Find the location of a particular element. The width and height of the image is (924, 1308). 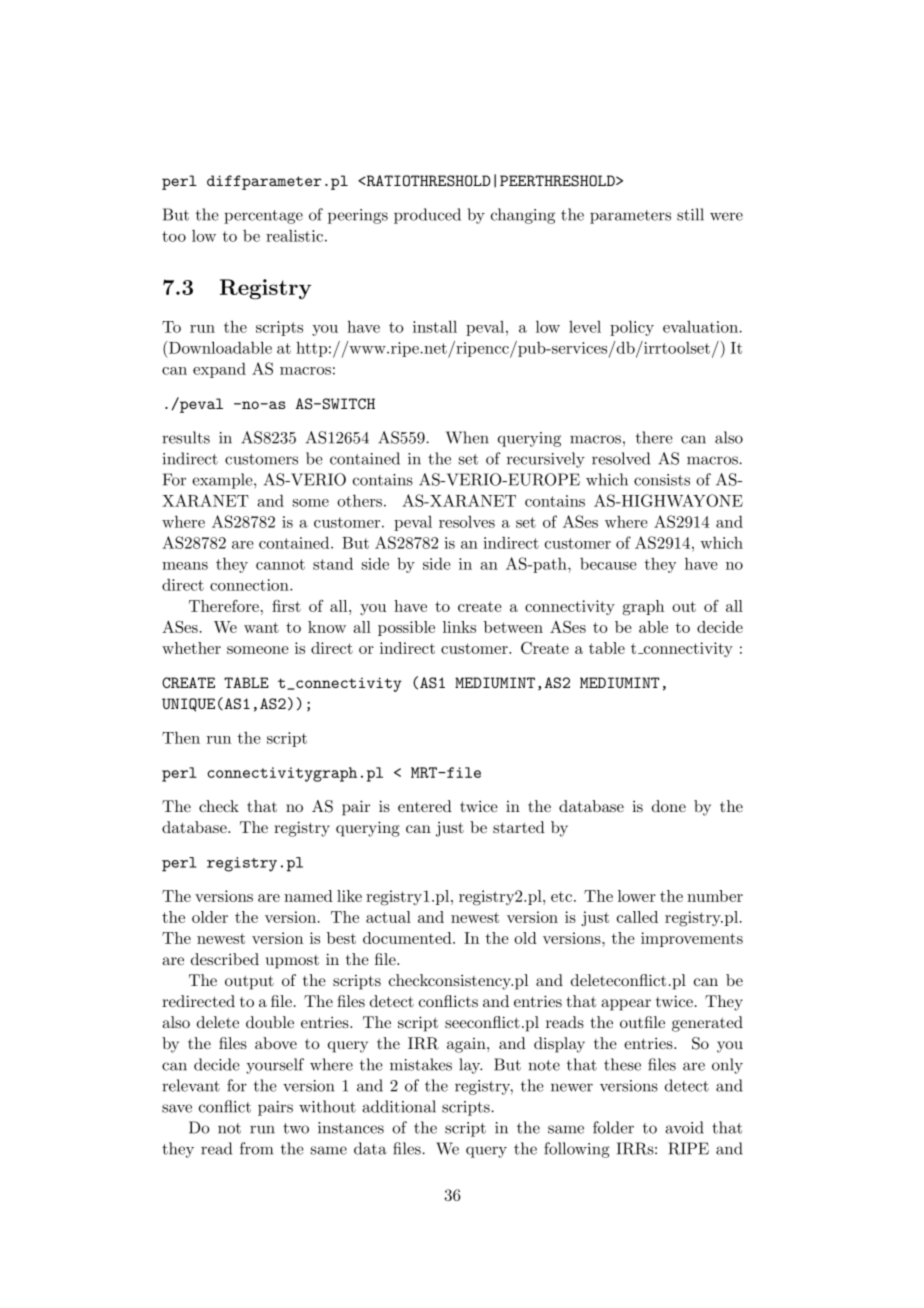

links is located at coordinates (459, 627).
